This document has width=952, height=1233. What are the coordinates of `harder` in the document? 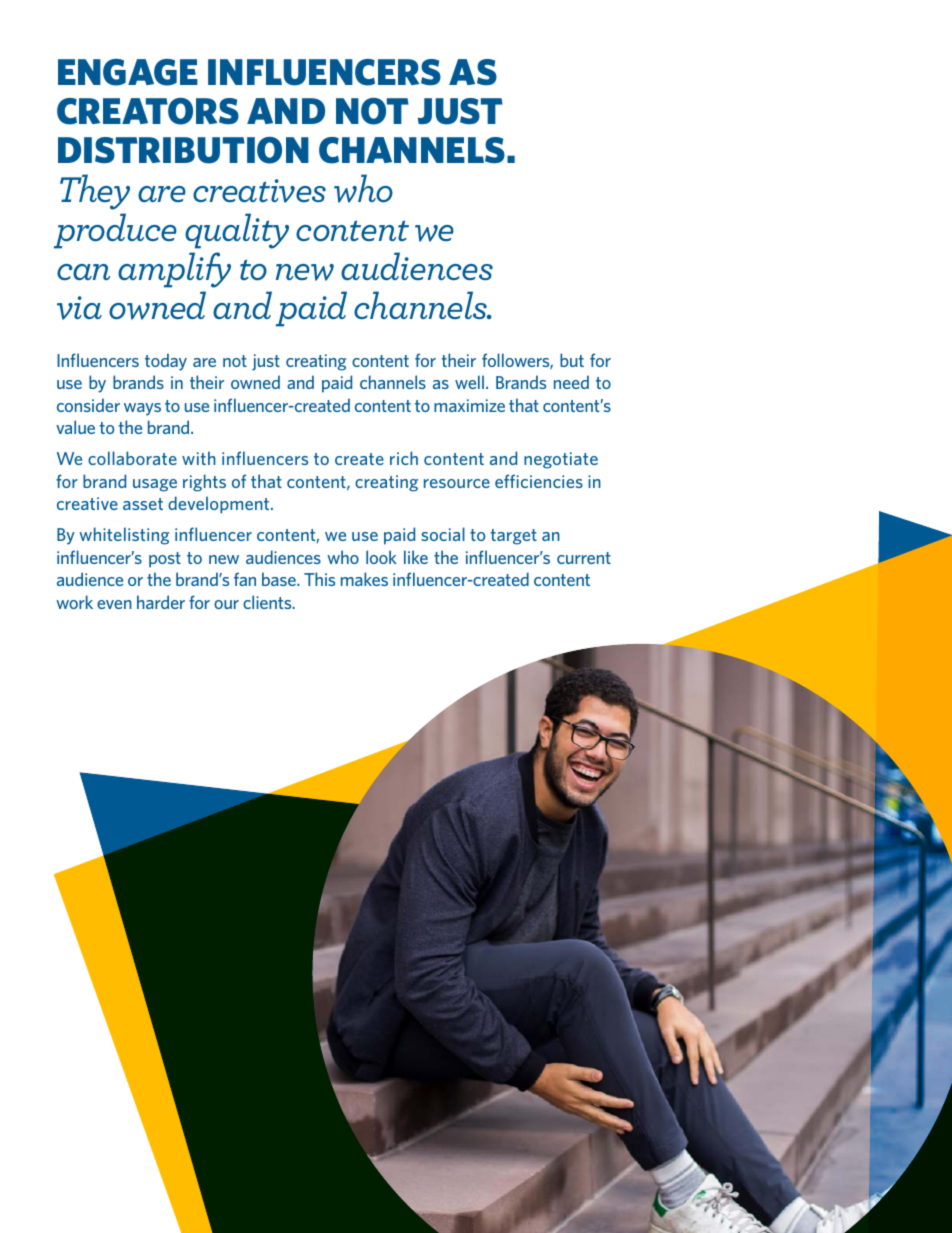 It's located at (161, 602).
